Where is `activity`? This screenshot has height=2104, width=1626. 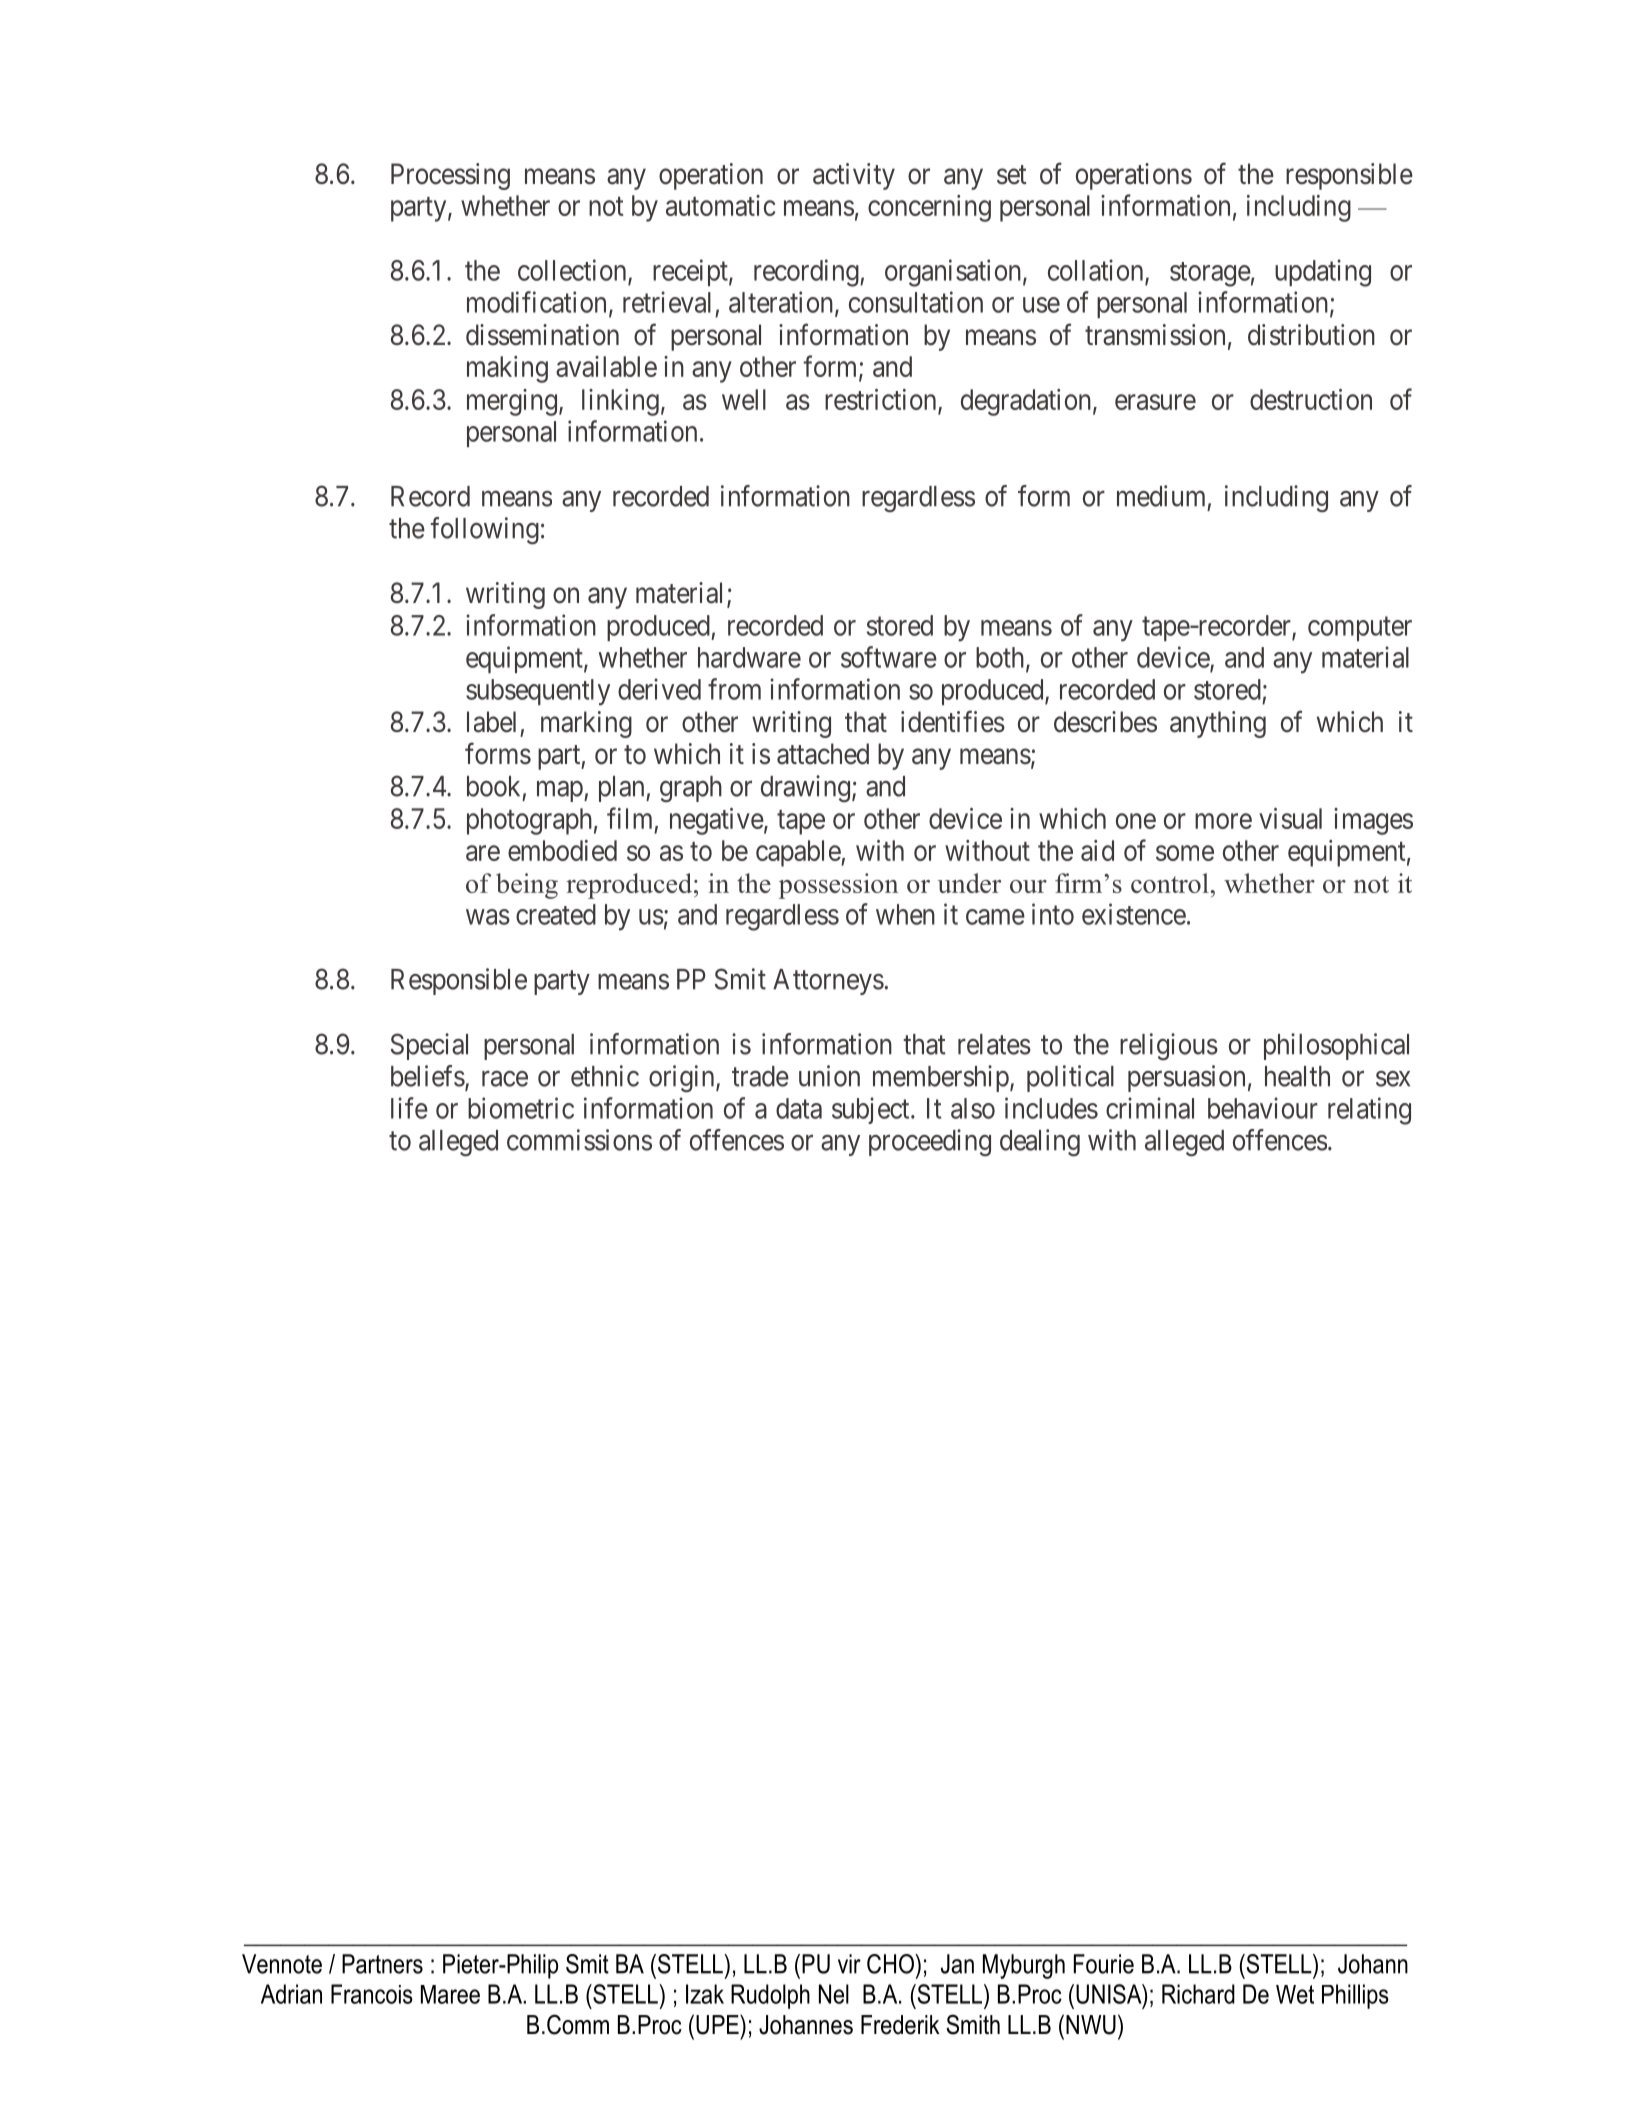
activity is located at coordinates (854, 176).
